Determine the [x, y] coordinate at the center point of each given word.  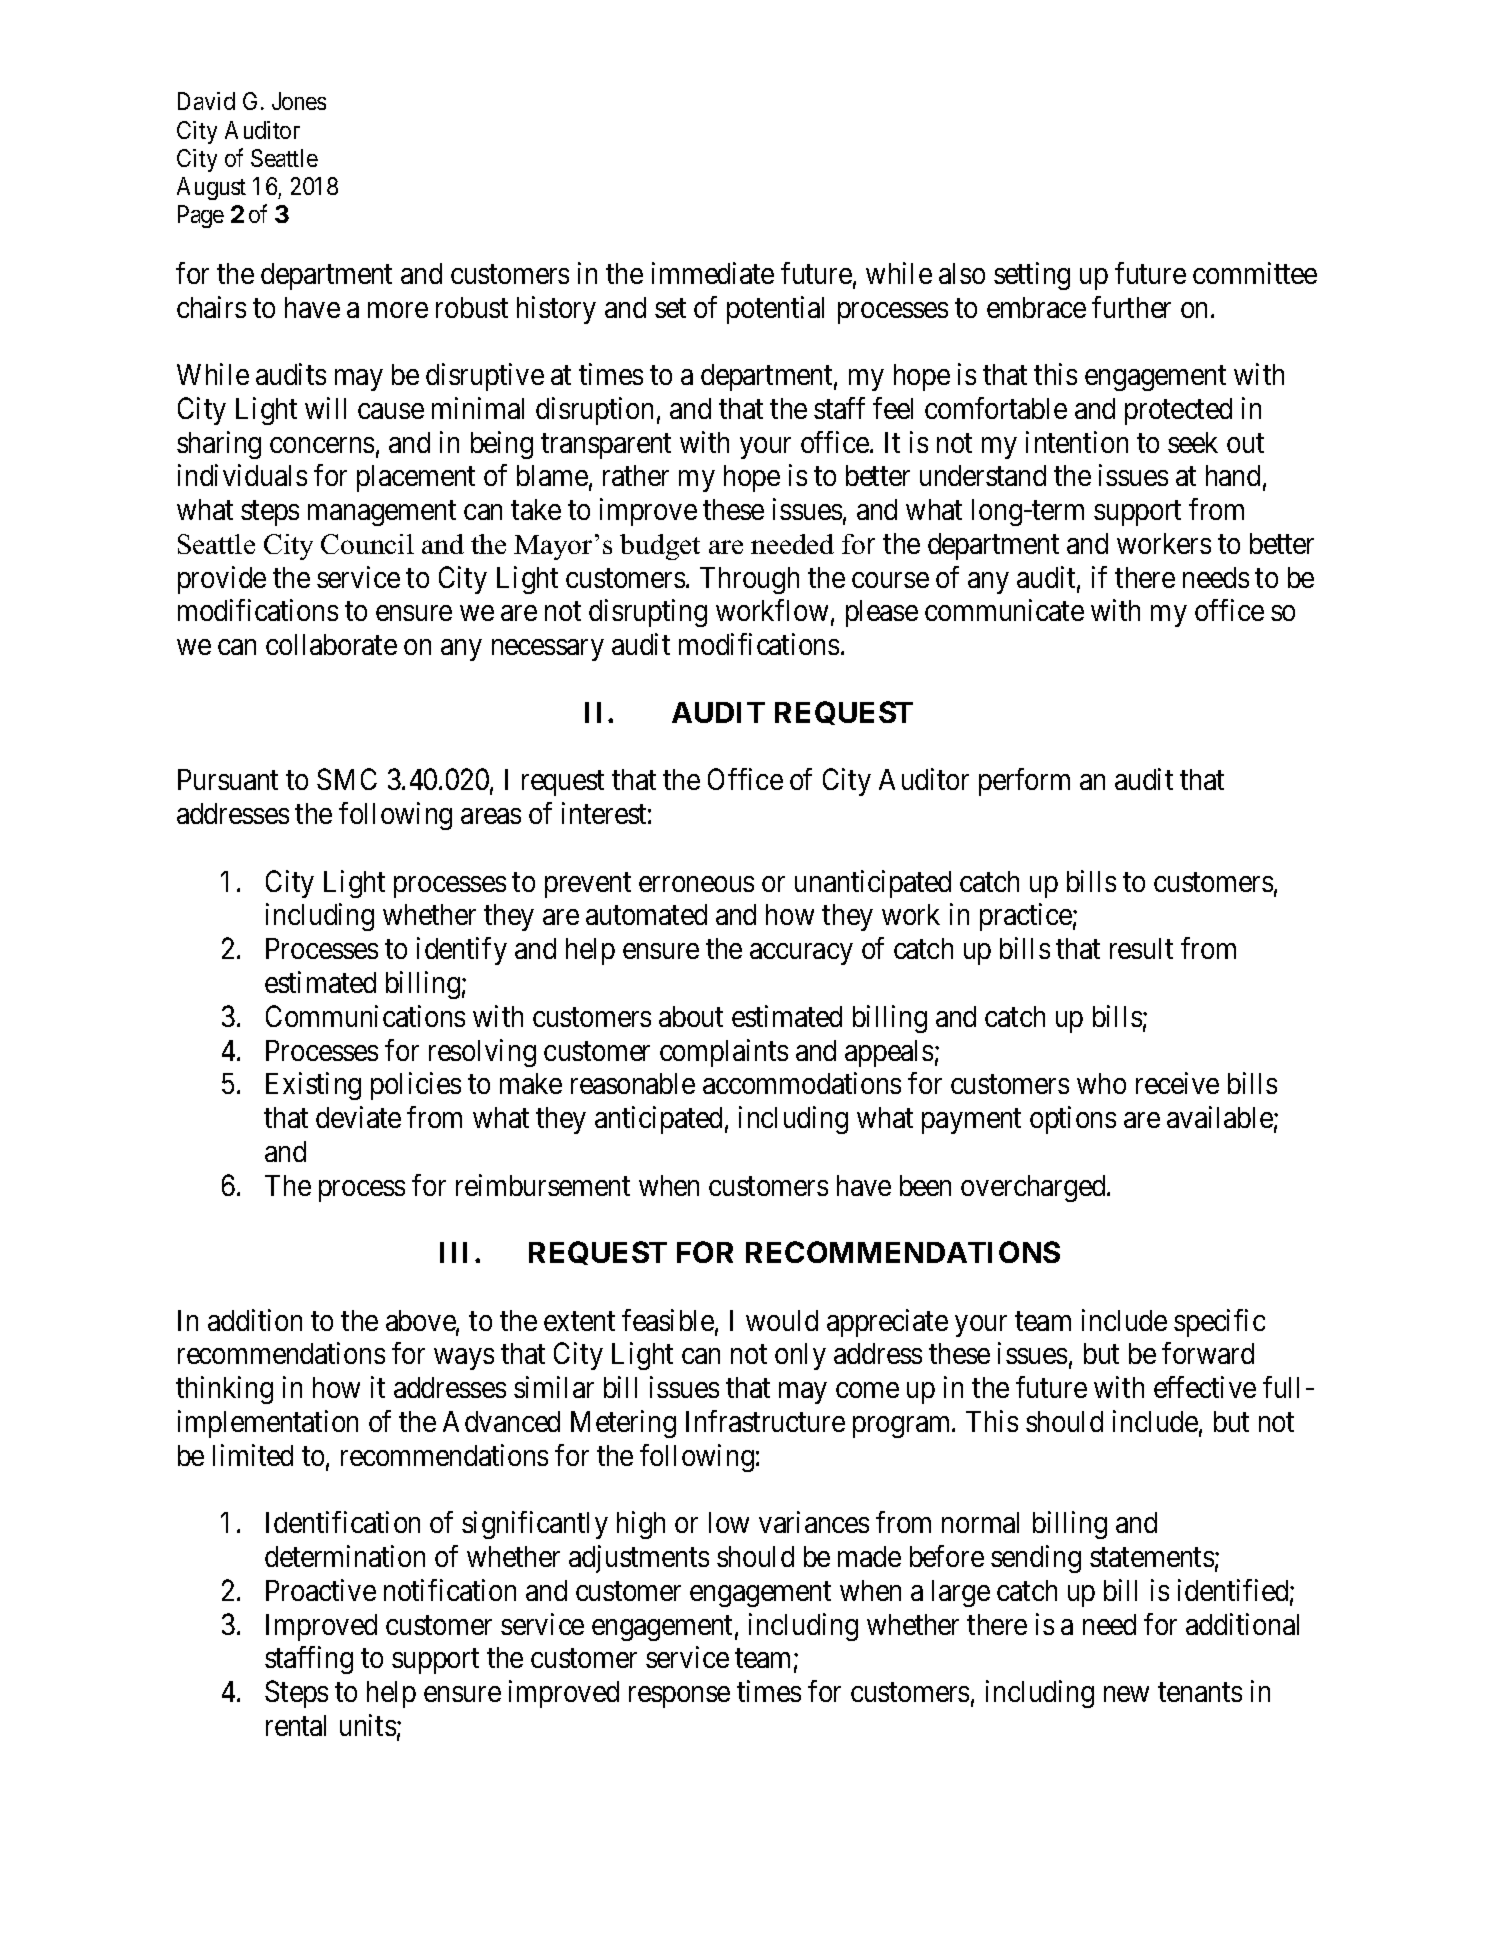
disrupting [648, 613]
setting [1032, 276]
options [1073, 1120]
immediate [713, 273]
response [679, 1697]
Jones [299, 101]
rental [296, 1725]
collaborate [331, 644]
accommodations [802, 1083]
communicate [1004, 610]
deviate [358, 1117]
